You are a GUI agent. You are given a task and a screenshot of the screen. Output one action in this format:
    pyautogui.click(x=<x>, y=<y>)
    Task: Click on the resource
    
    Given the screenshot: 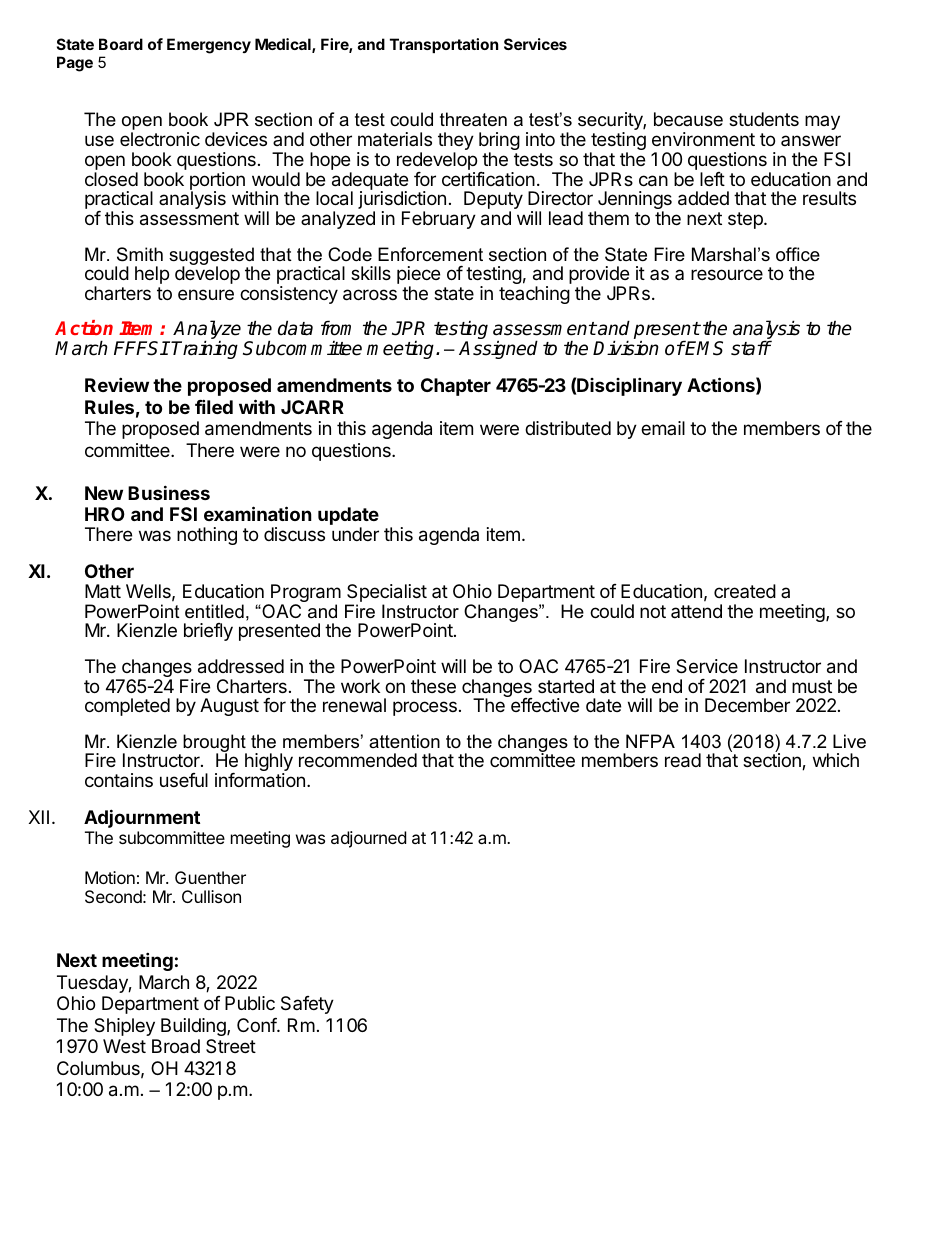 What is the action you would take?
    pyautogui.click(x=727, y=274)
